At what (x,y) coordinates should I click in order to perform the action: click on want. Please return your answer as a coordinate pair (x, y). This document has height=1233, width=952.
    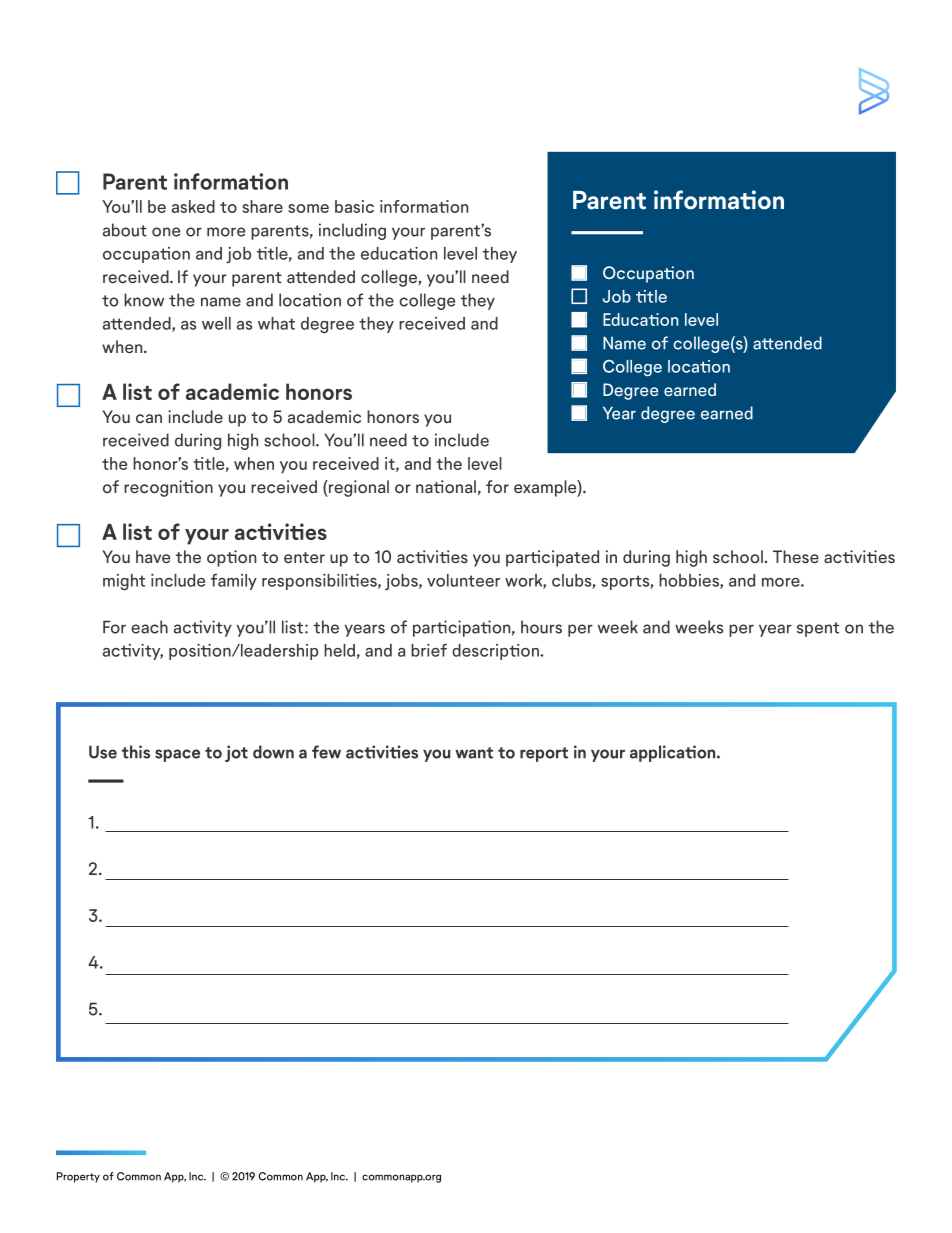
    Looking at the image, I should click on (474, 753).
